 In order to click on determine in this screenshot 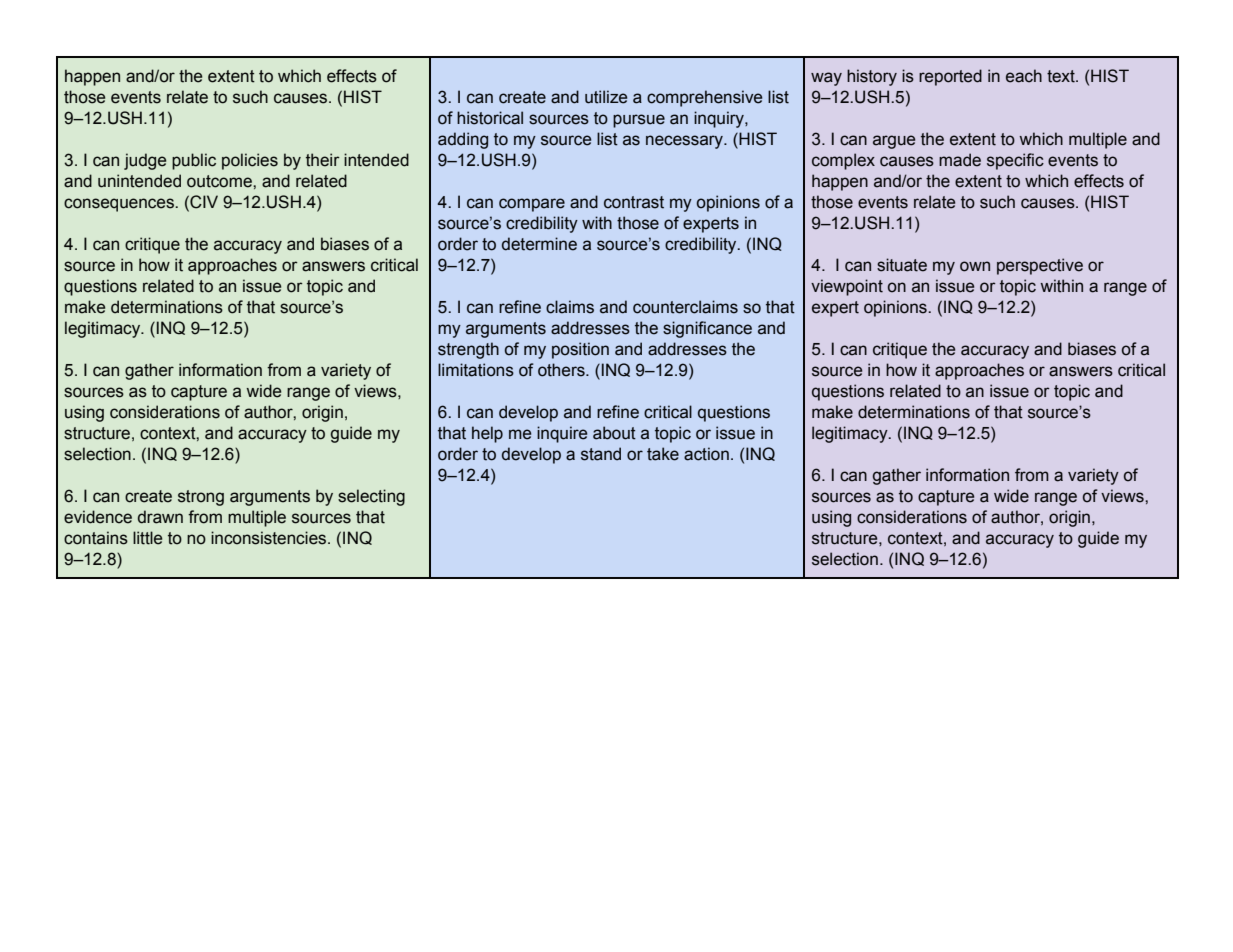, I will do `click(539, 244)`.
